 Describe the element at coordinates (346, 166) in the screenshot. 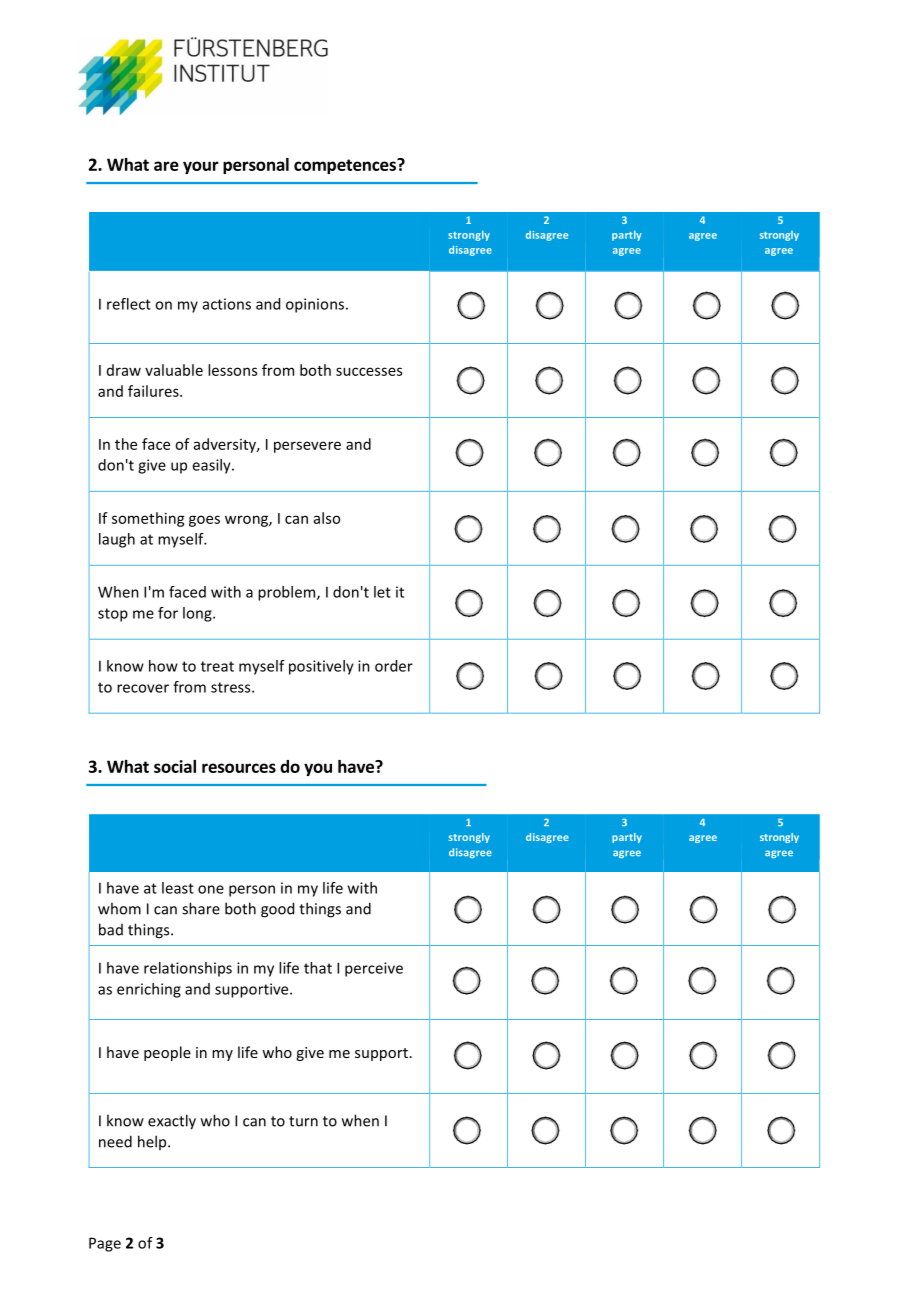

I see `competences` at that location.
